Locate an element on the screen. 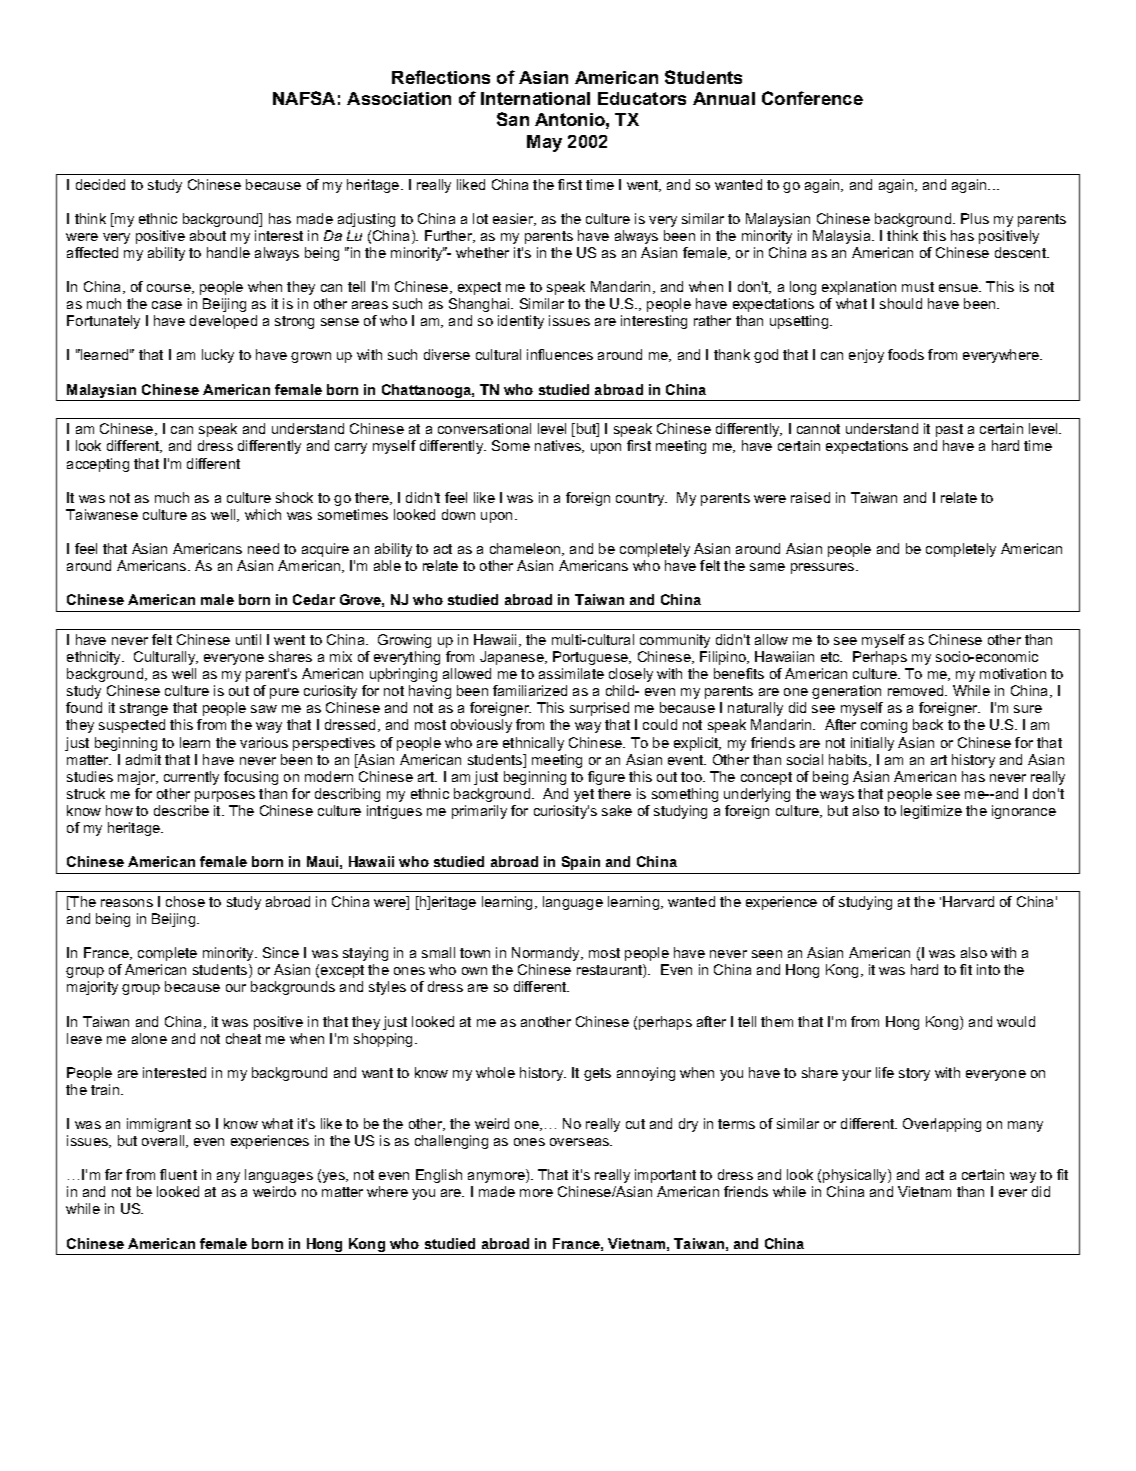 Image resolution: width=1136 pixels, height=1471 pixels. legitimize is located at coordinates (931, 812).
